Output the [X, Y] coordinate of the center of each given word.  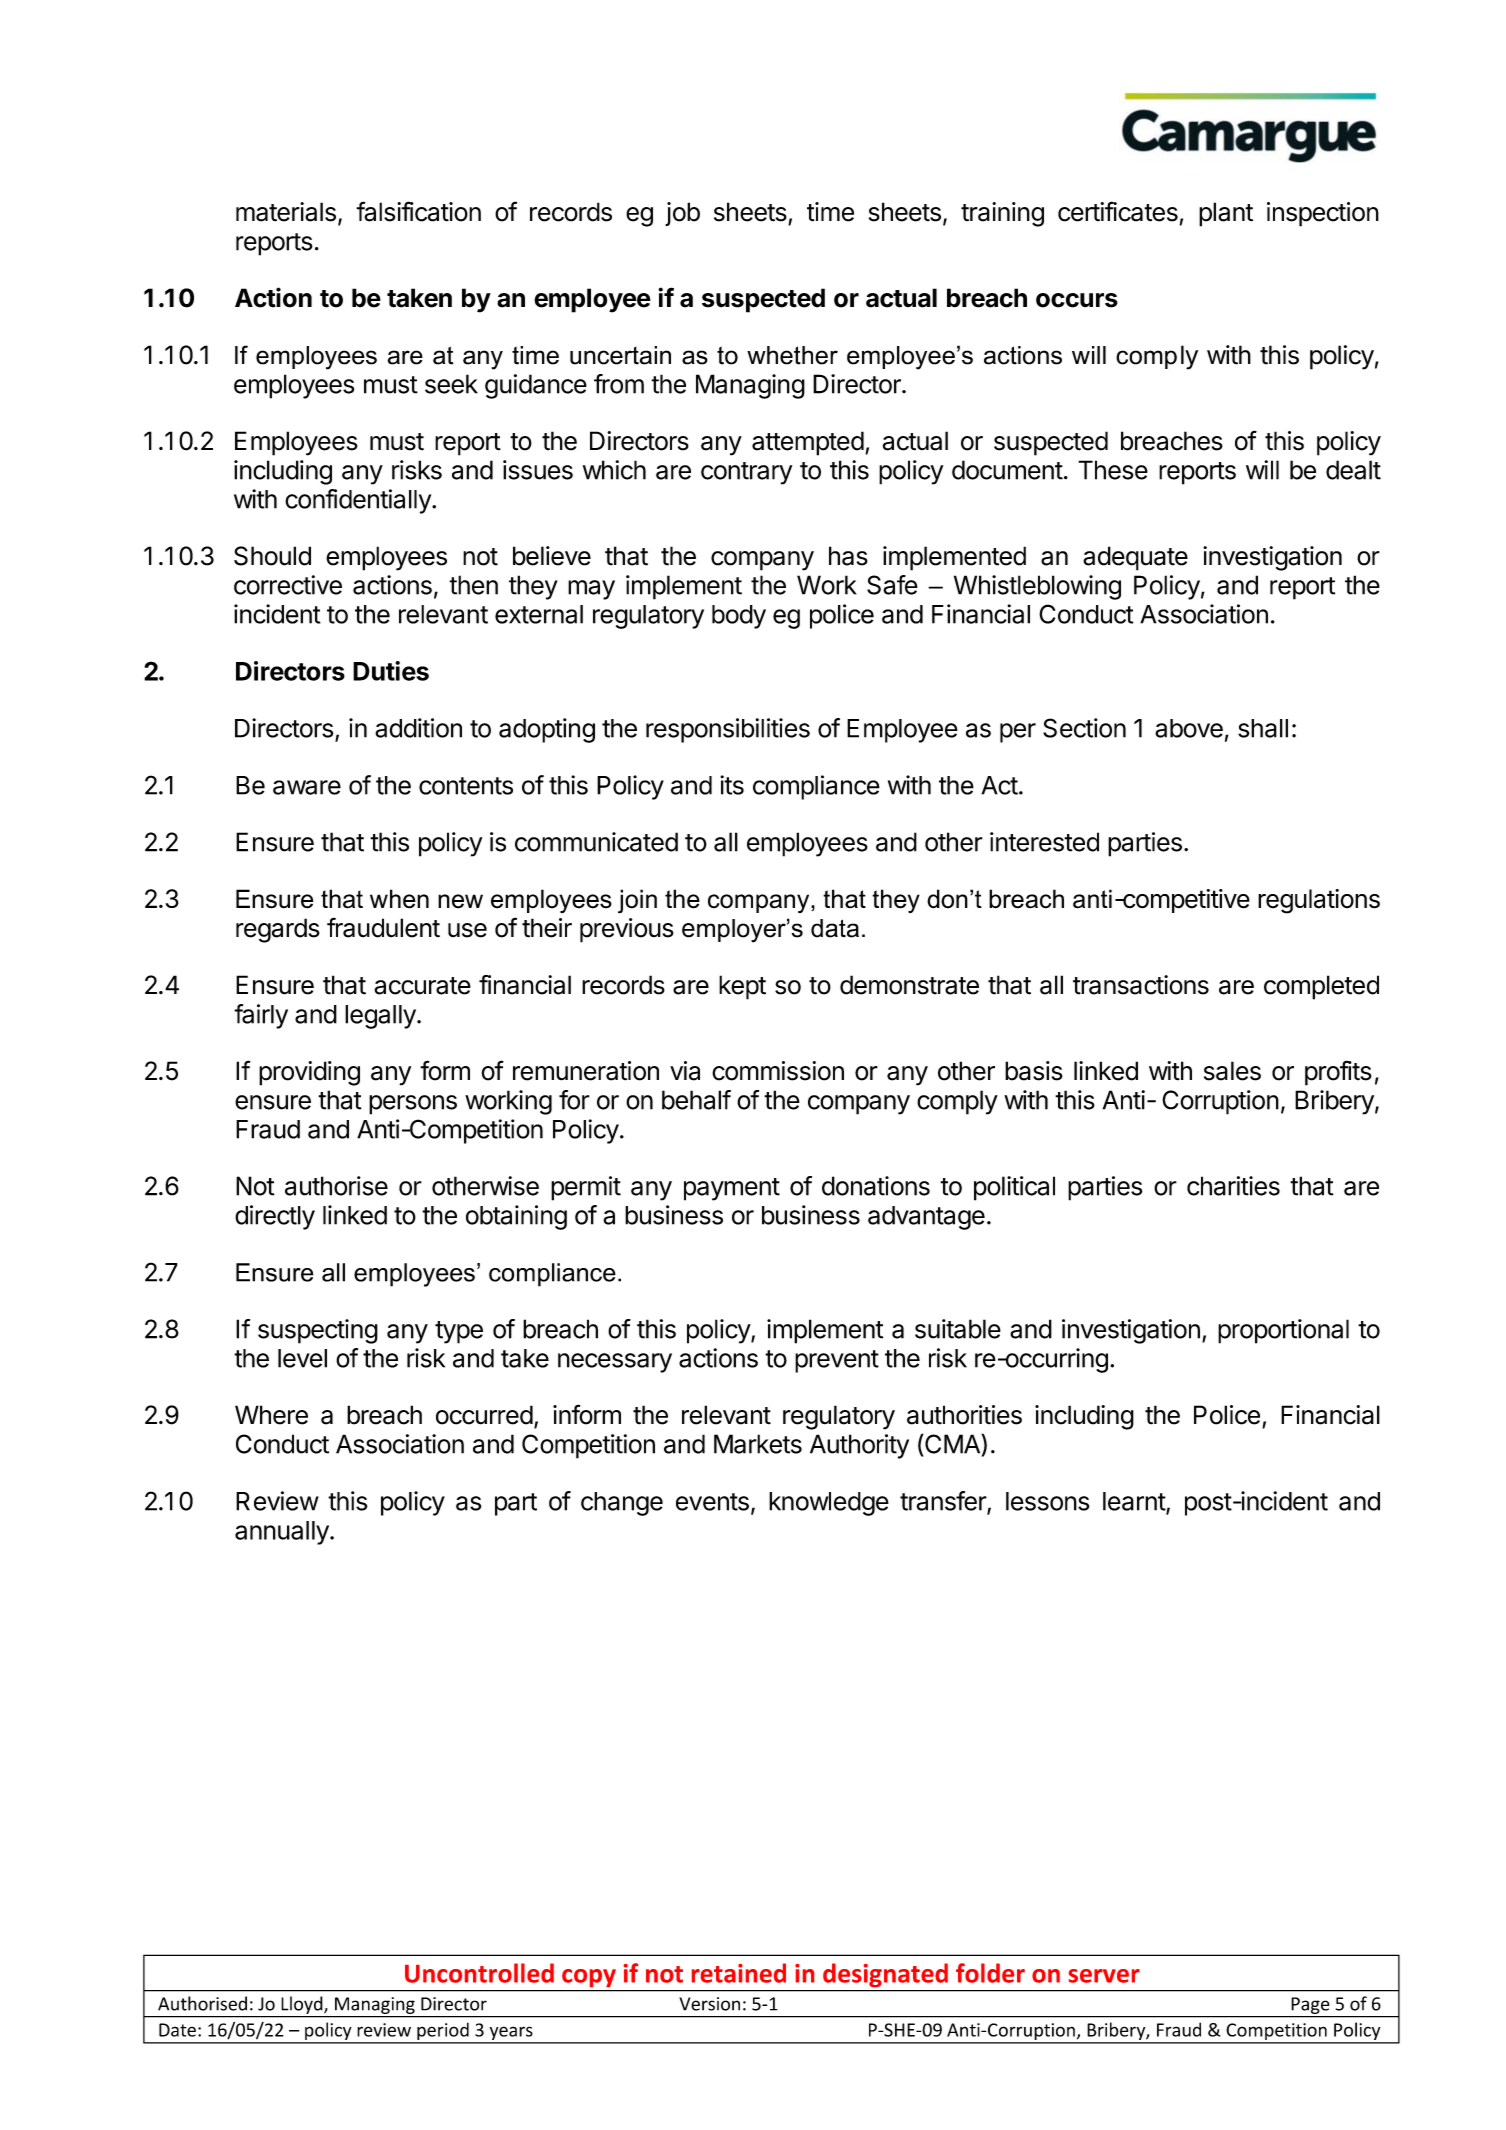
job [682, 214]
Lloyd [303, 2005]
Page [1310, 2005]
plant [1226, 214]
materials [286, 212]
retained [739, 1973]
